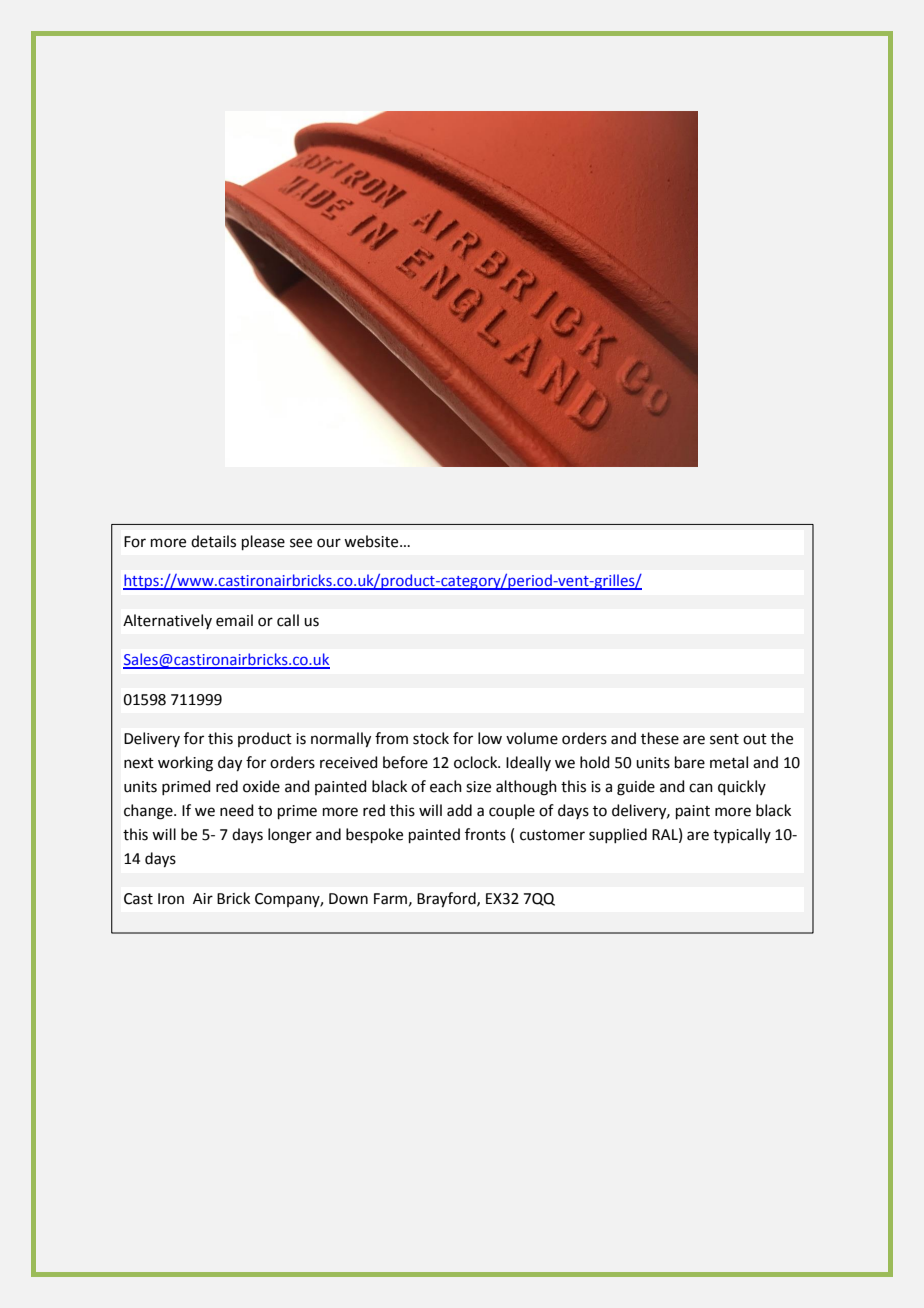 The width and height of the image is (924, 1308). What do you see at coordinates (372, 541) in the image?
I see `website` at bounding box center [372, 541].
